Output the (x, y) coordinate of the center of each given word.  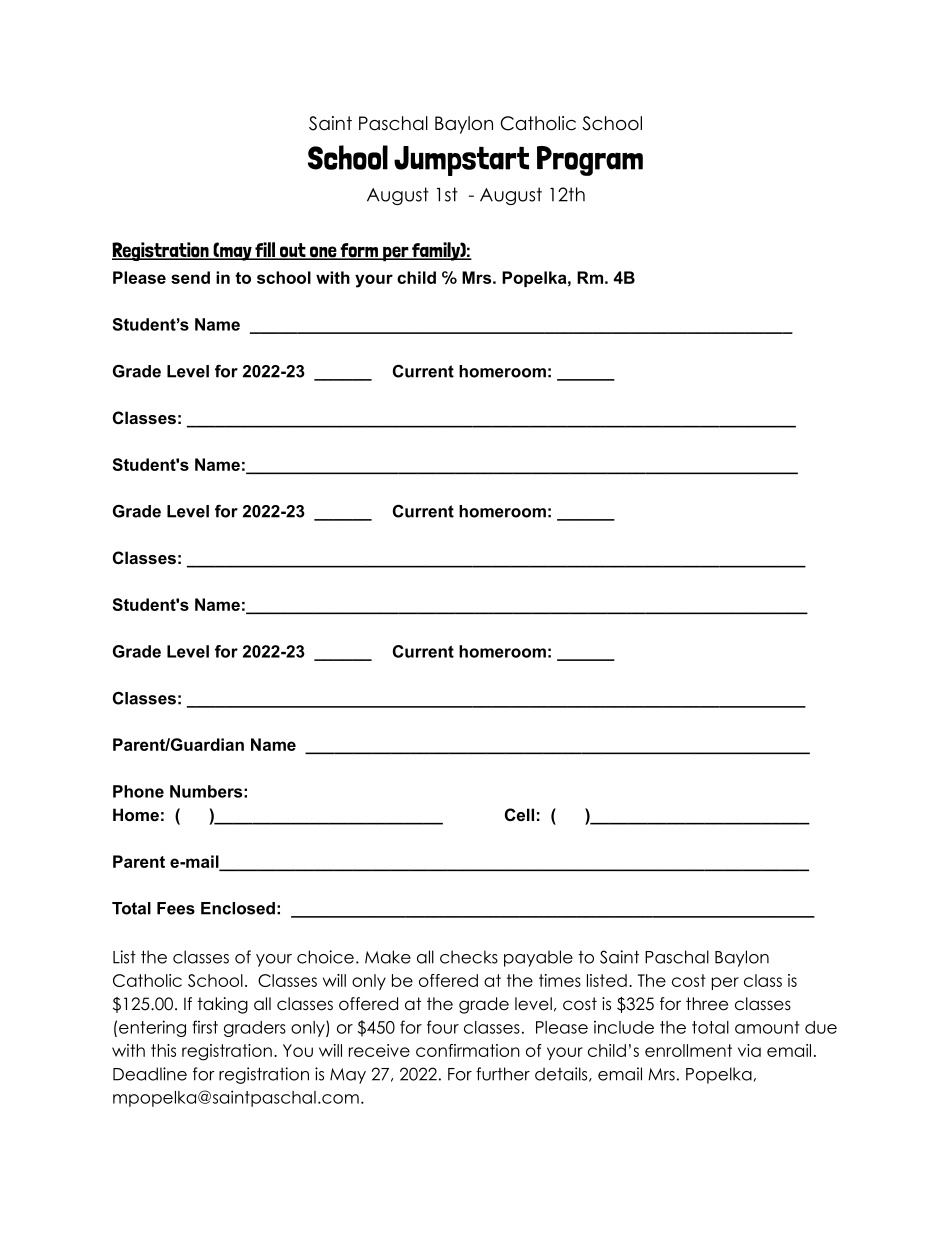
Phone (138, 791)
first (205, 1027)
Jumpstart (461, 161)
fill (265, 251)
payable (538, 958)
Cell (519, 814)
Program (590, 161)
